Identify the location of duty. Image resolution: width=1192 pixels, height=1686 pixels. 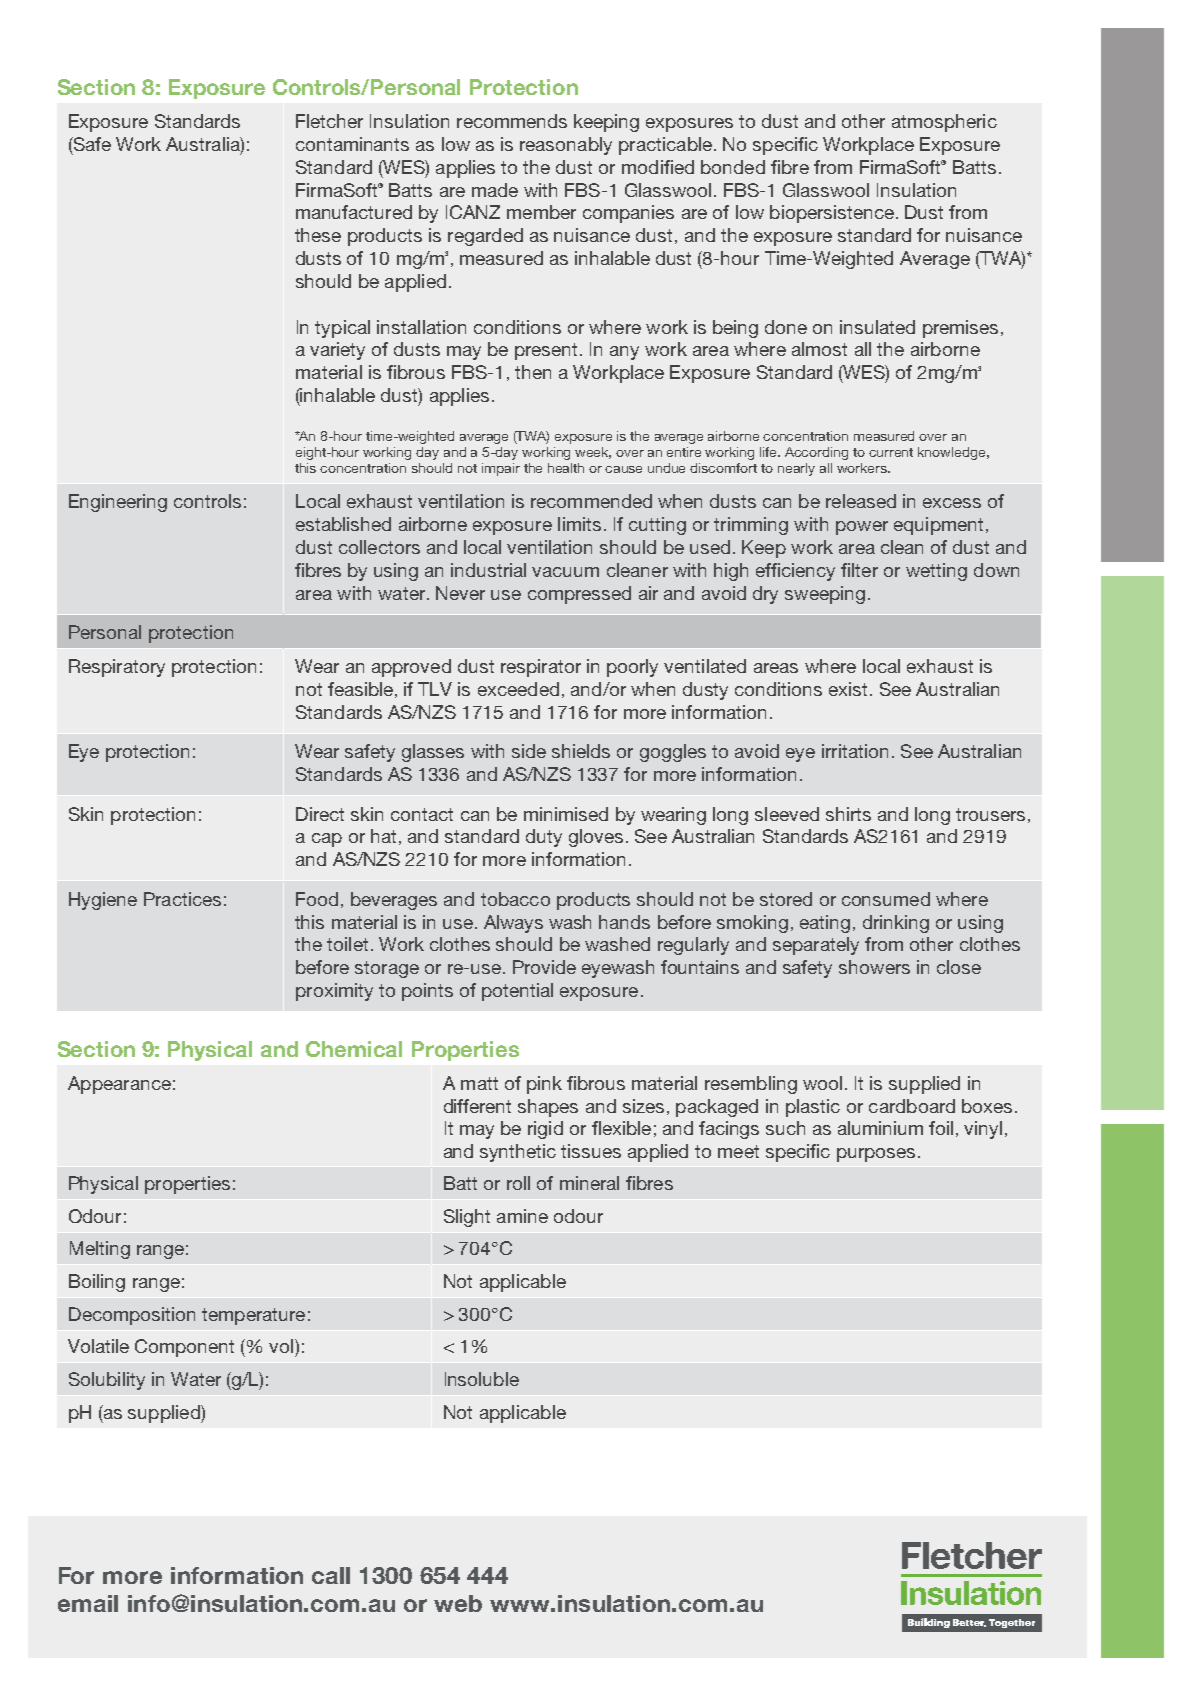
(544, 838).
